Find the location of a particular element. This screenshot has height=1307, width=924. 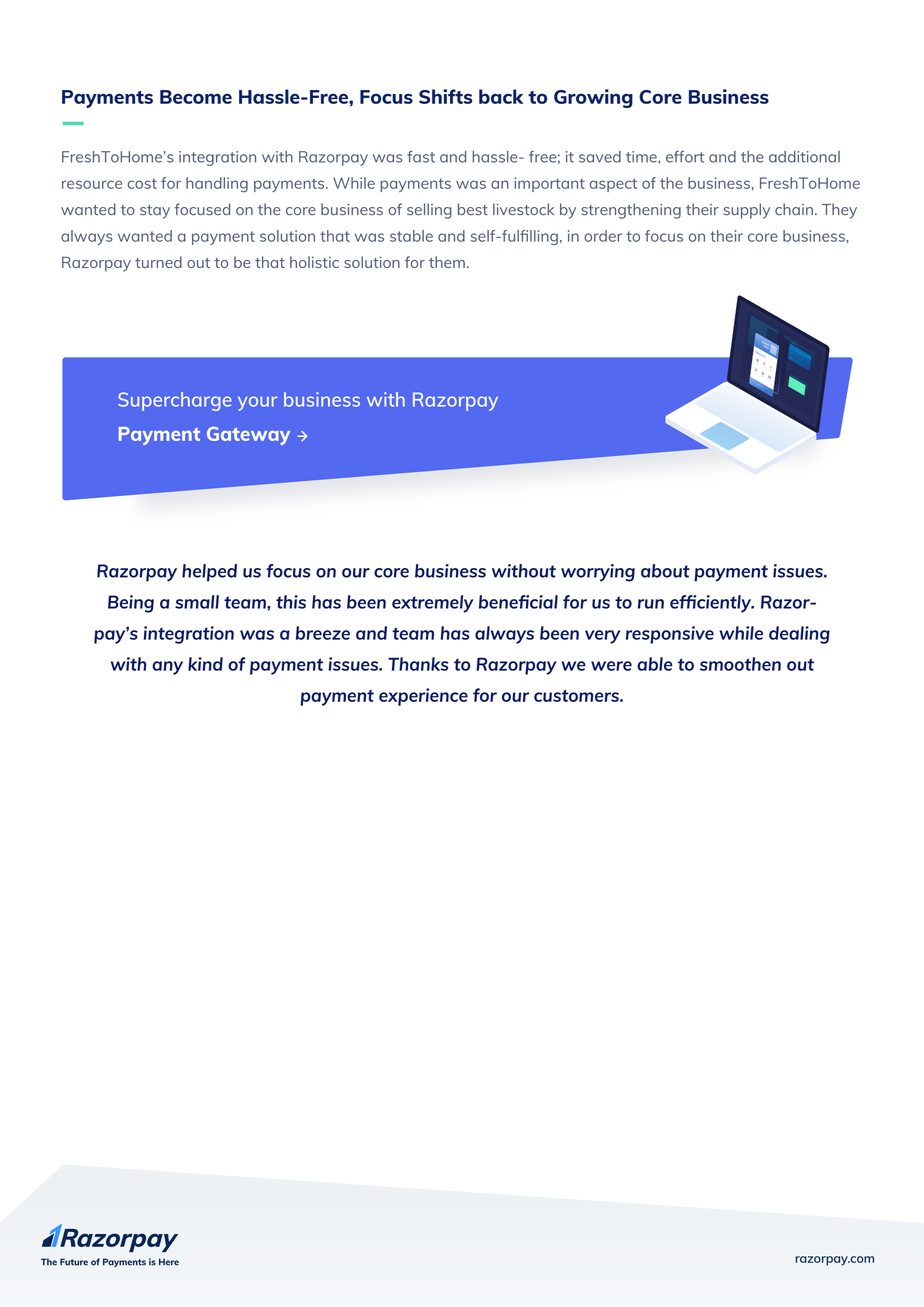

additional is located at coordinates (804, 157).
